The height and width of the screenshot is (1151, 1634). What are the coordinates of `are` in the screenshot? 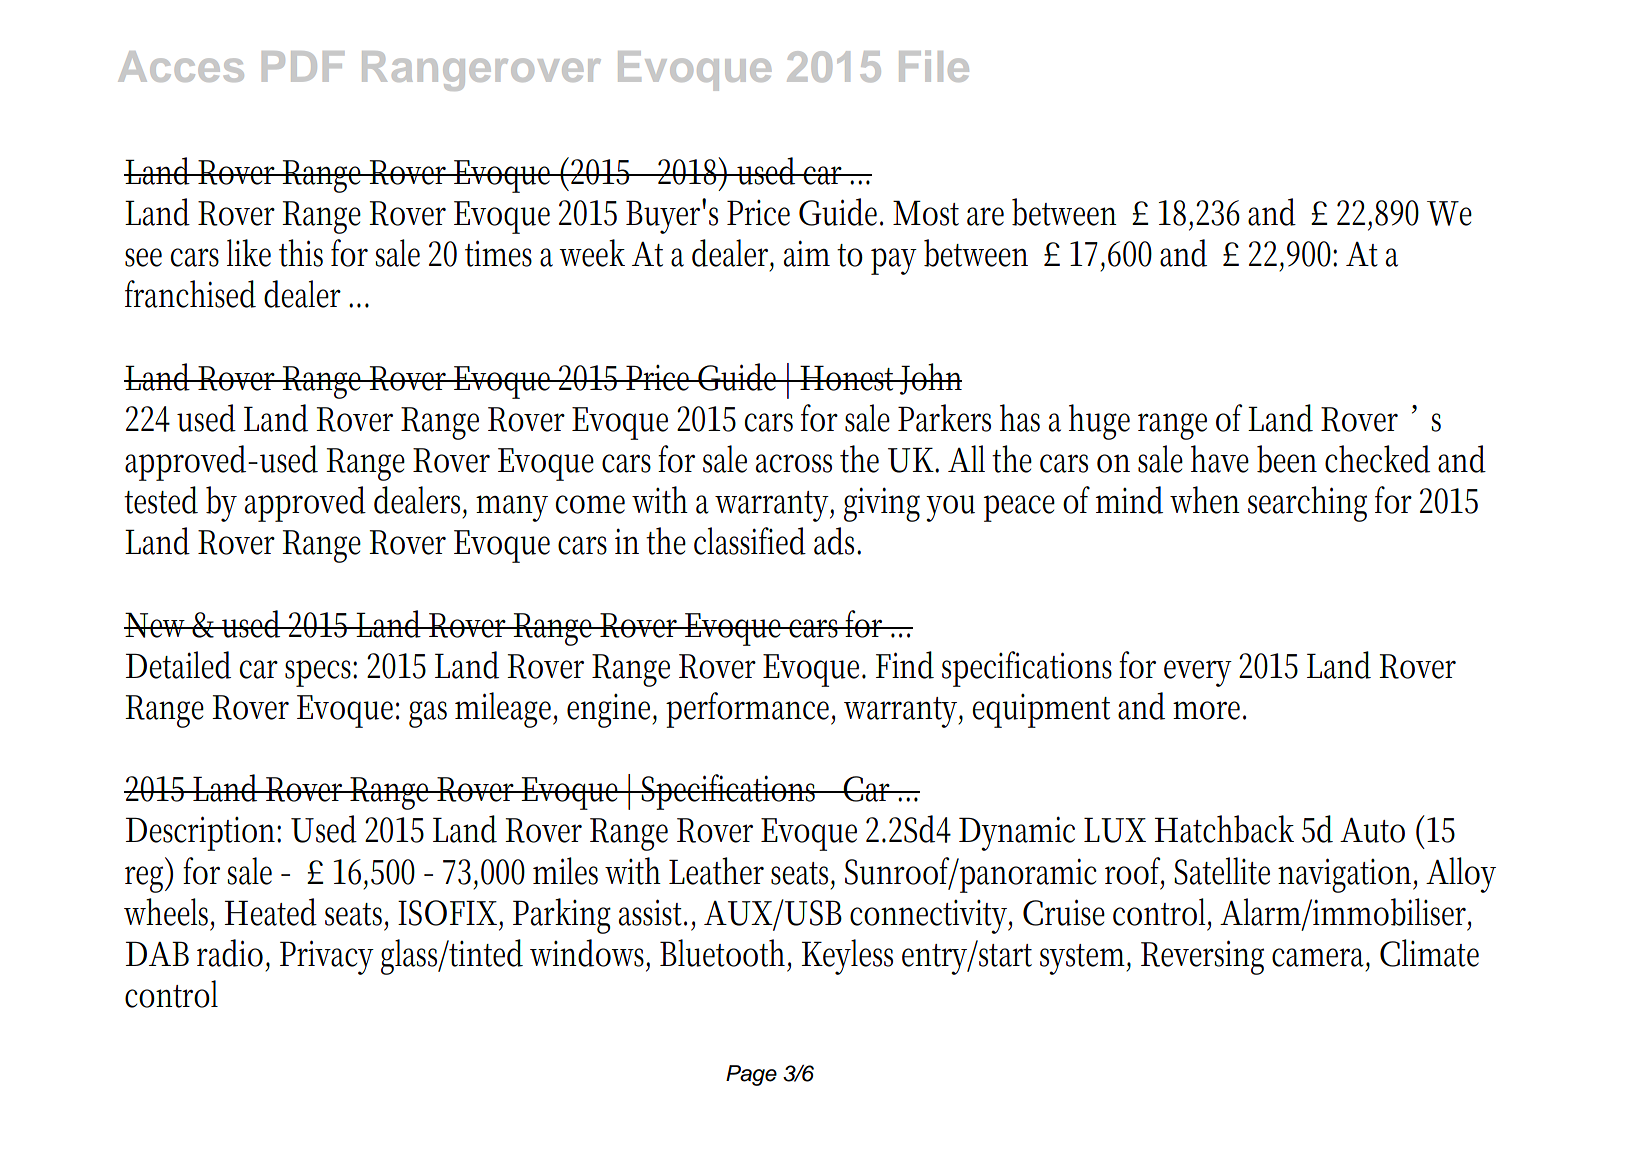 It's located at (985, 216).
